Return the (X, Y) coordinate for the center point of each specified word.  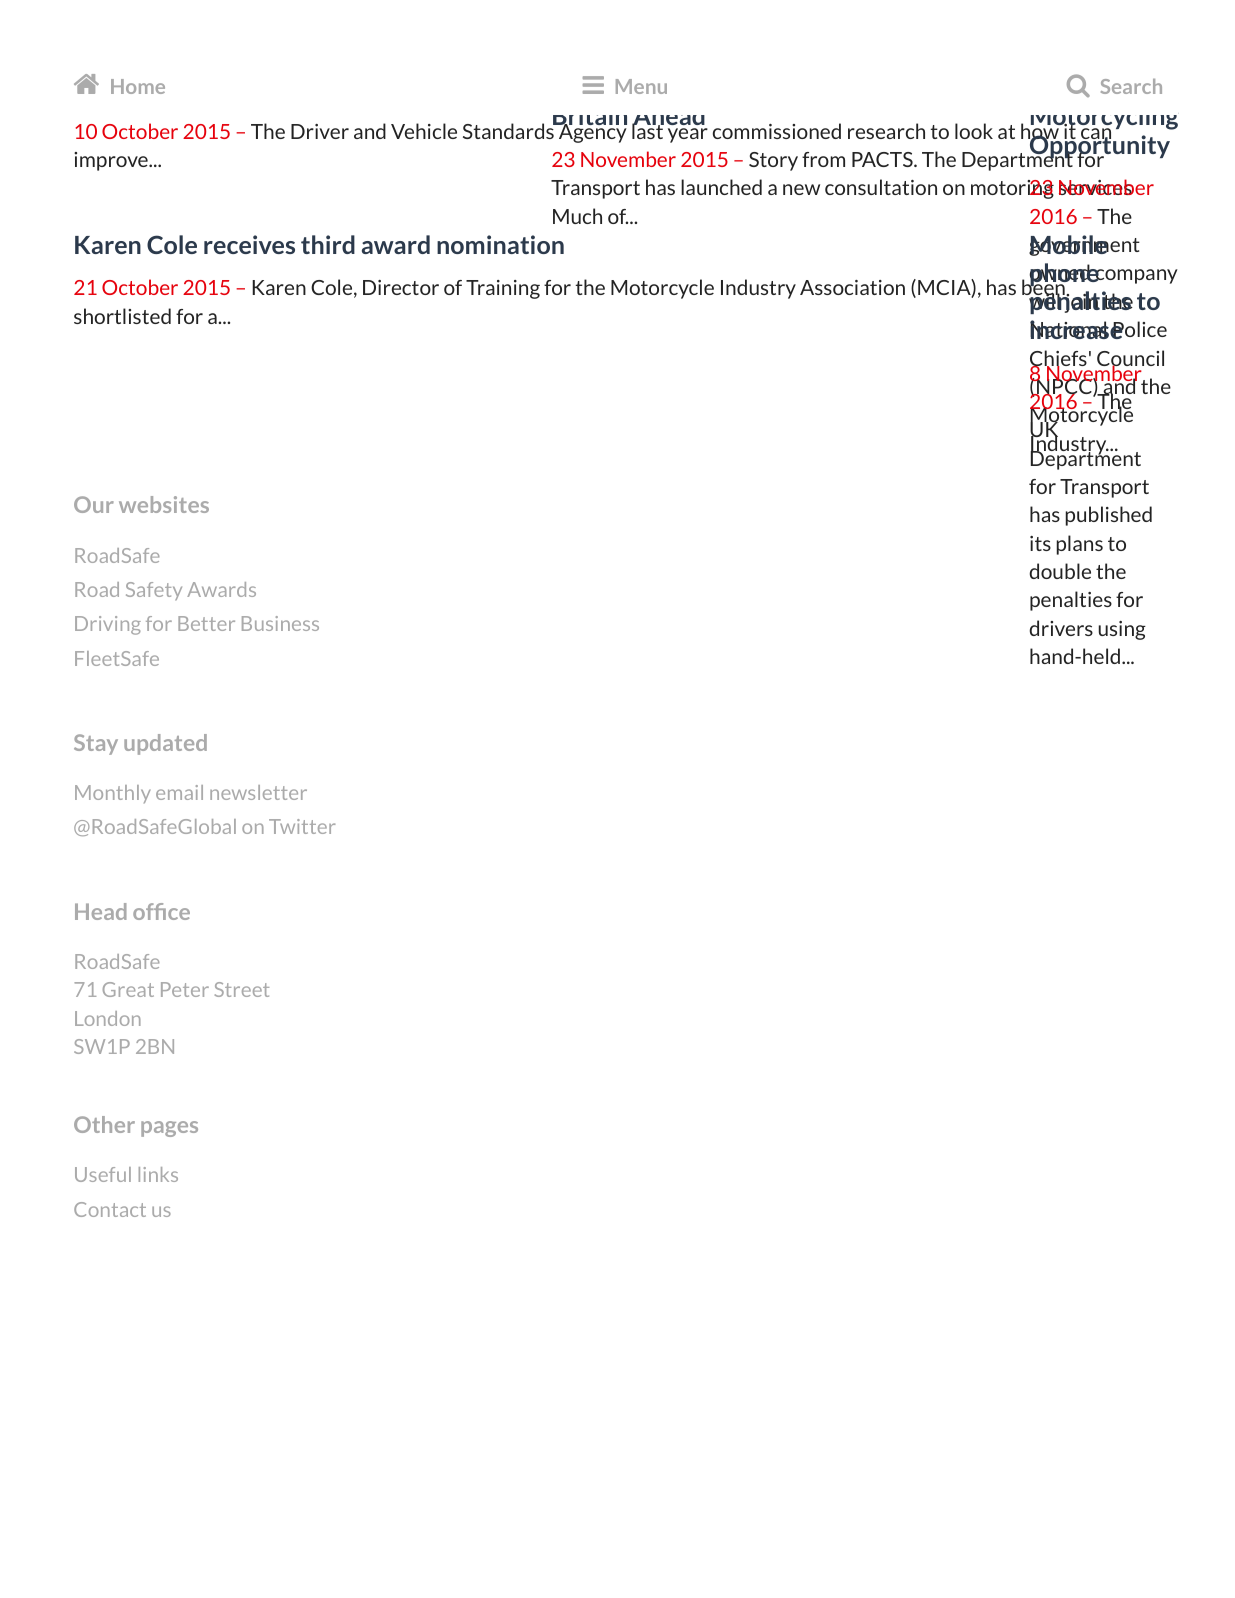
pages (169, 1129)
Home (138, 86)
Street (242, 989)
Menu (641, 86)
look (974, 131)
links (158, 1174)
